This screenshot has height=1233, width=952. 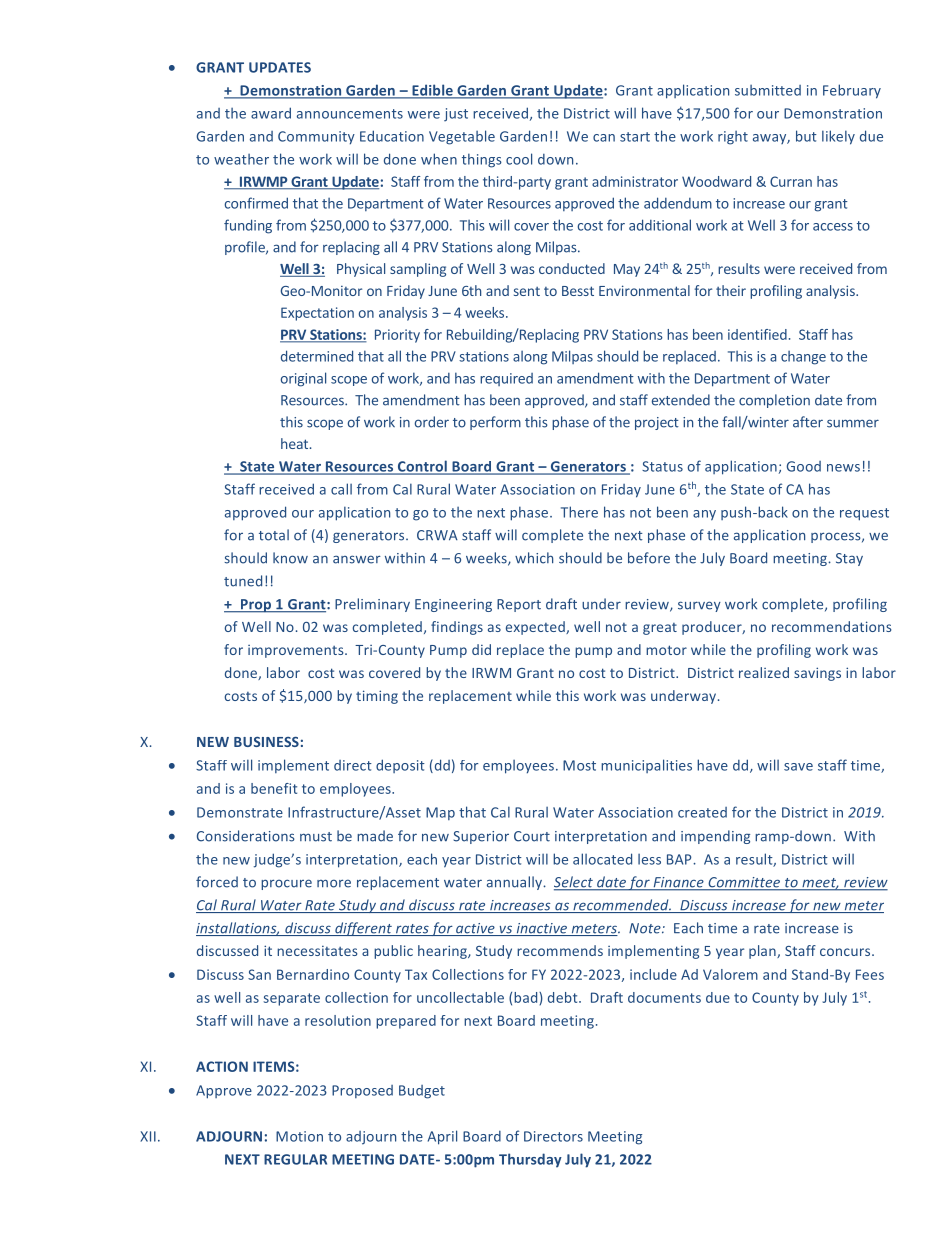 I want to click on award, so click(x=271, y=113).
